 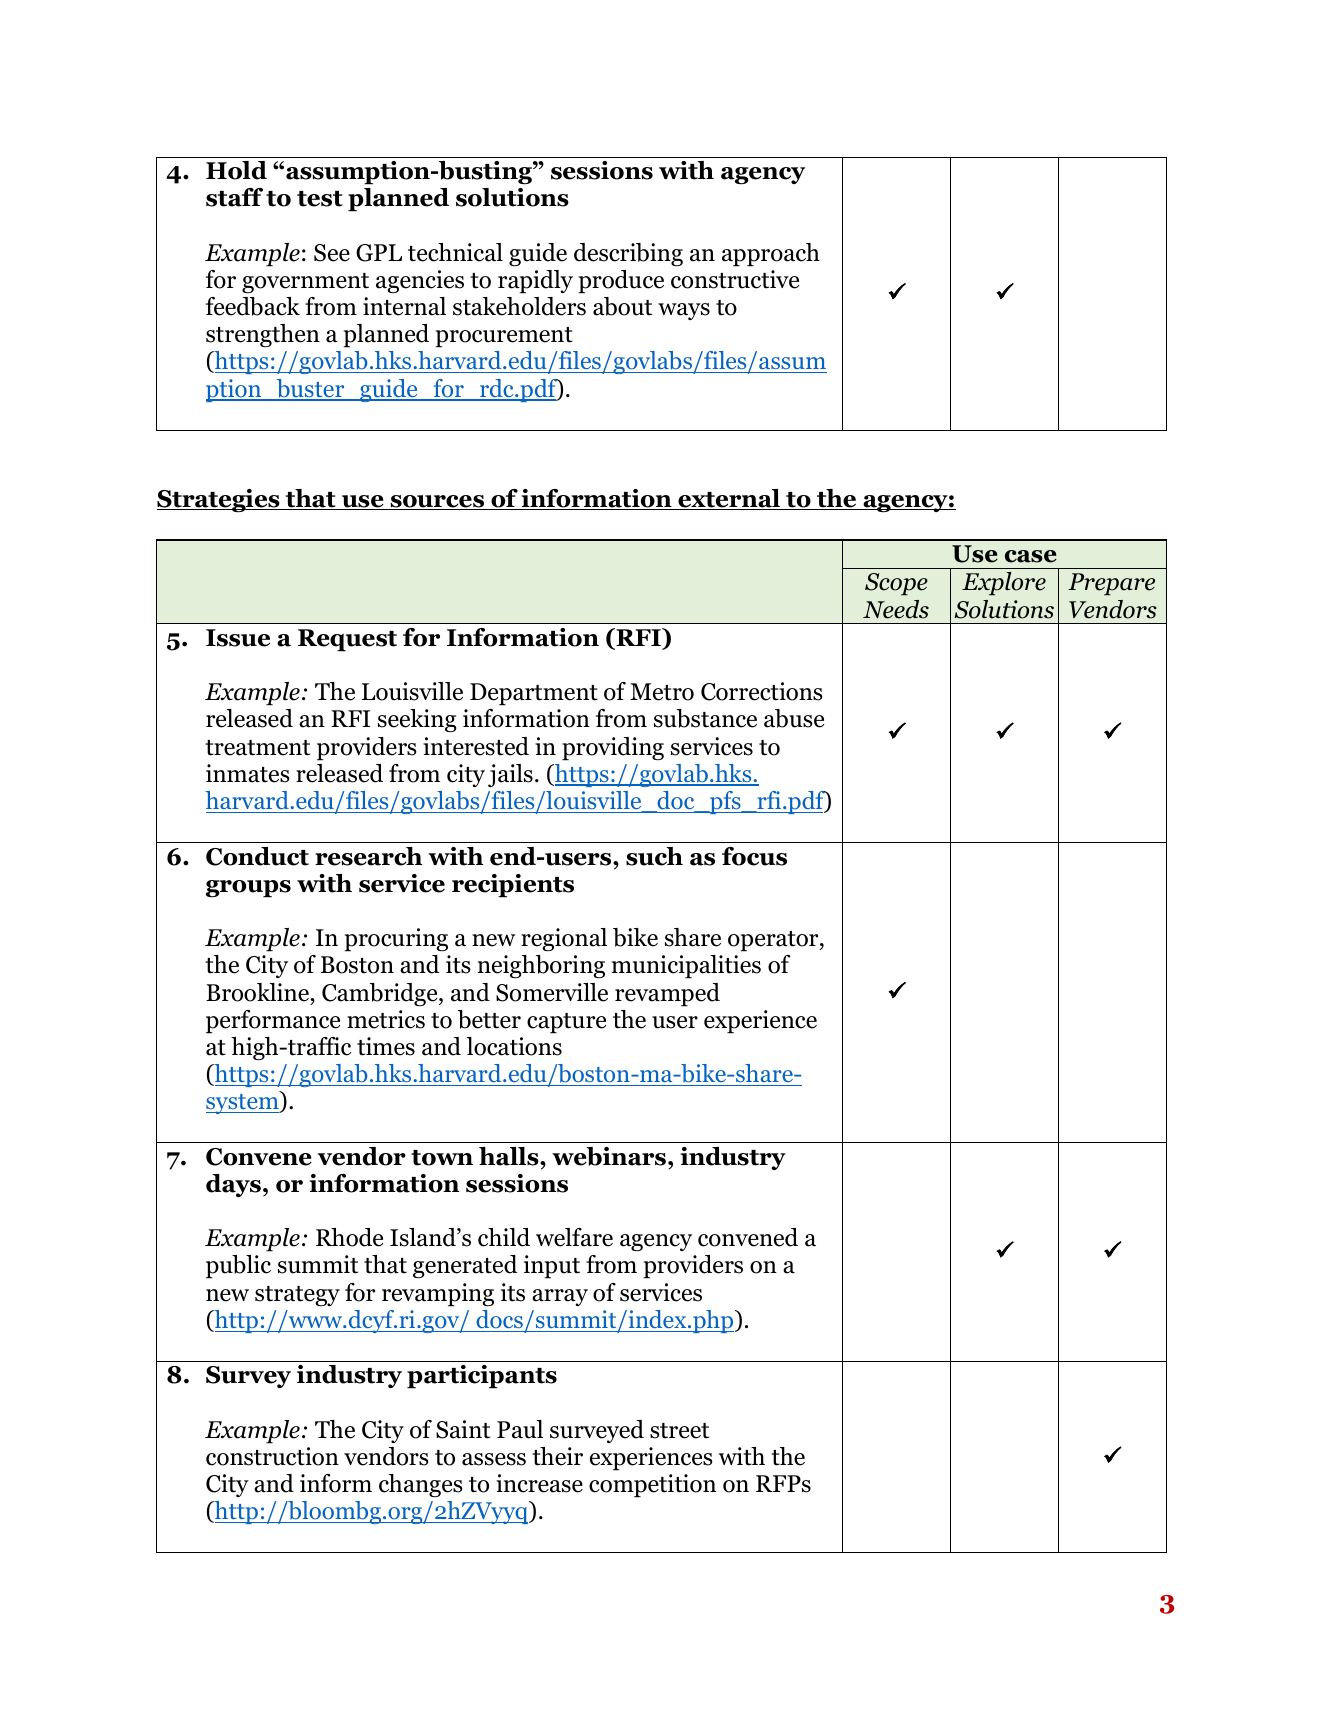 I want to click on Request, so click(x=347, y=640).
